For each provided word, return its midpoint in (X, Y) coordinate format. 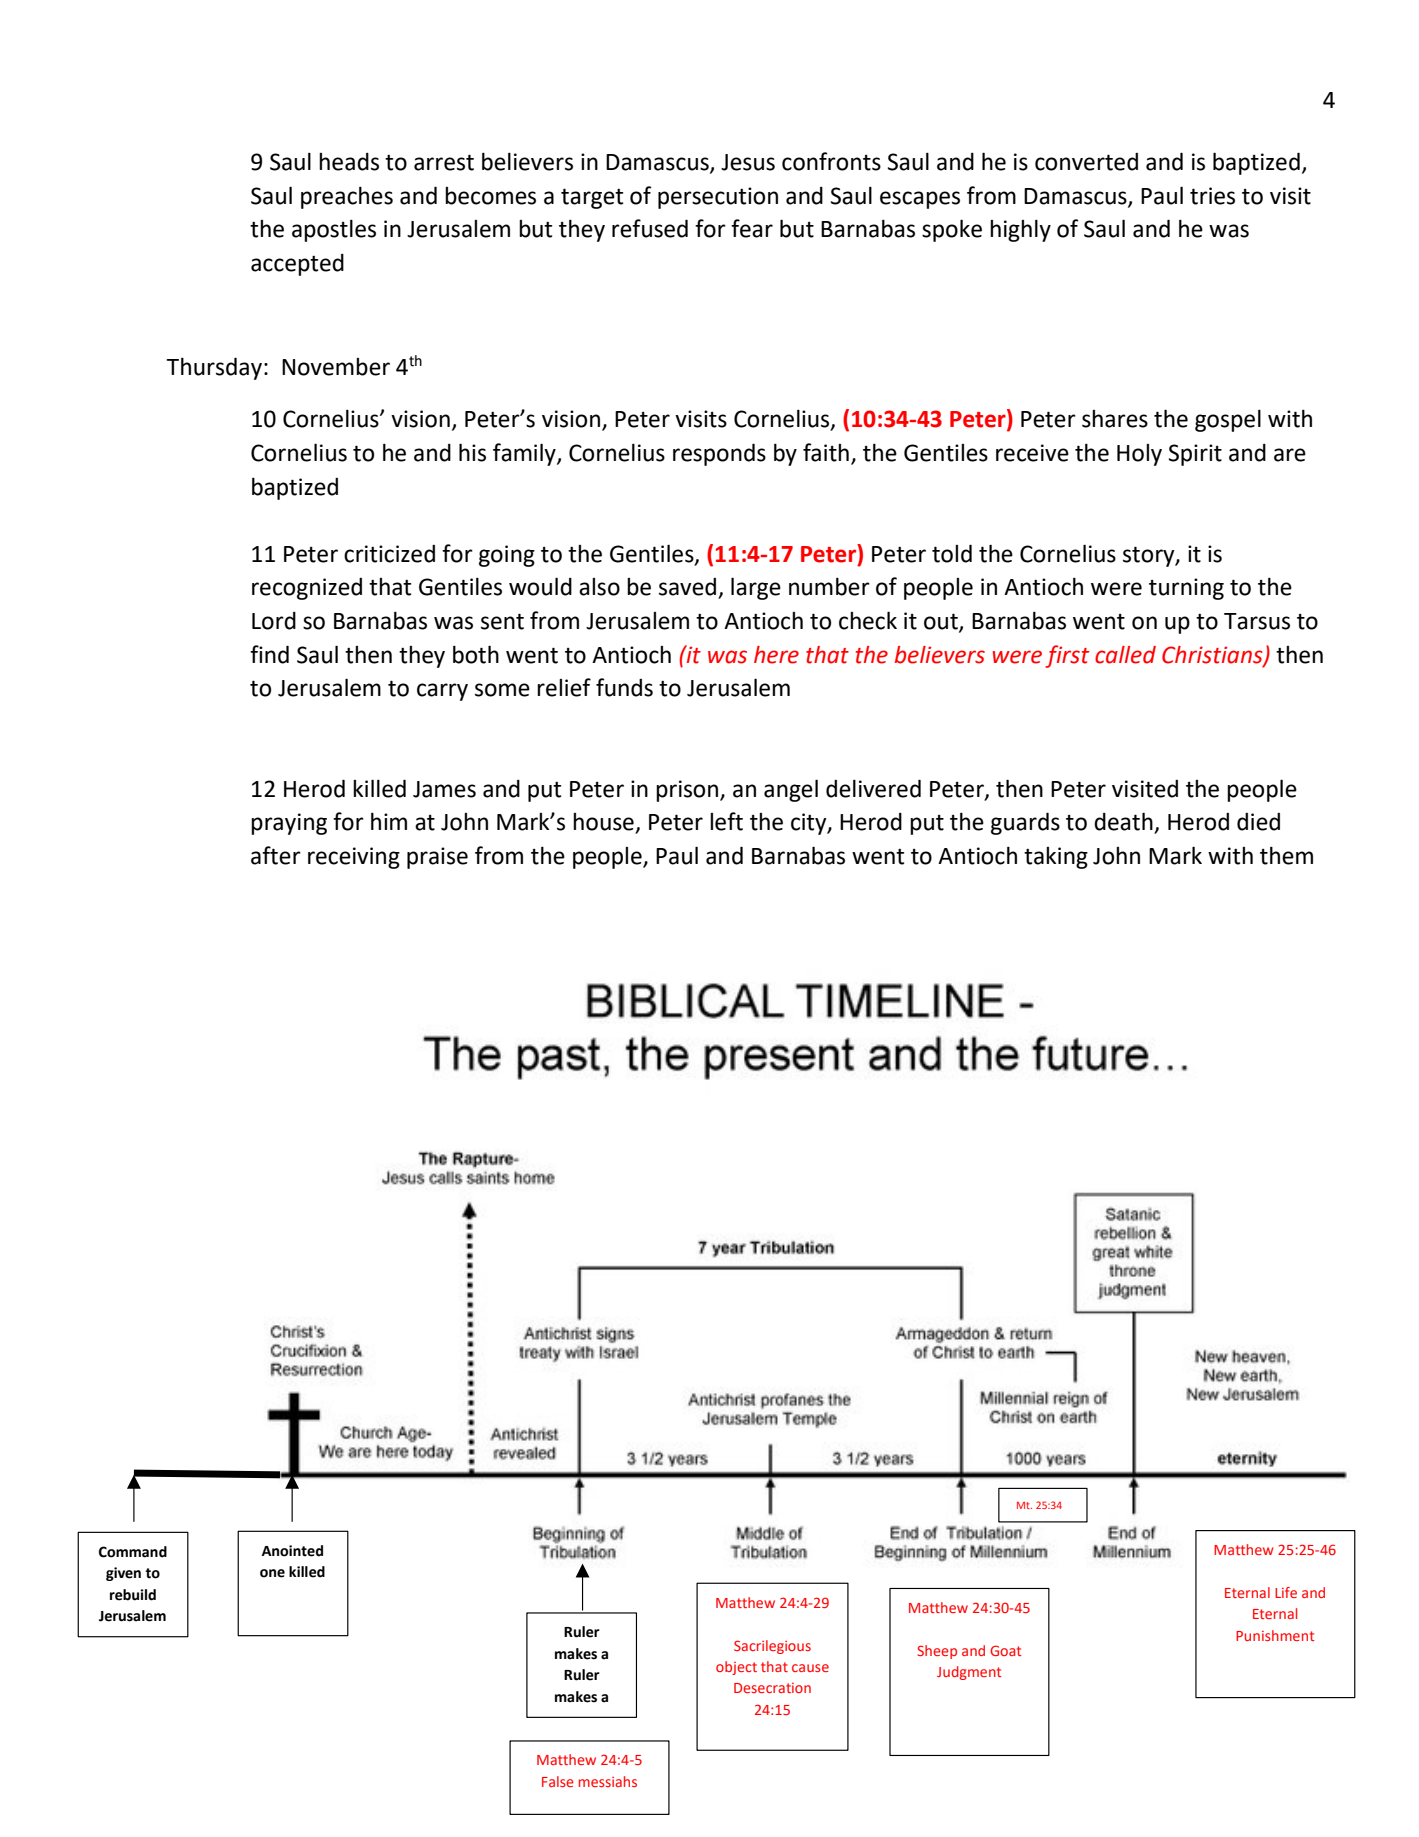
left (726, 821)
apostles (334, 231)
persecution (718, 198)
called (1125, 655)
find (269, 654)
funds (624, 687)
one (272, 1573)
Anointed (292, 1551)
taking (1056, 858)
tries (1212, 196)
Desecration (772, 1688)
